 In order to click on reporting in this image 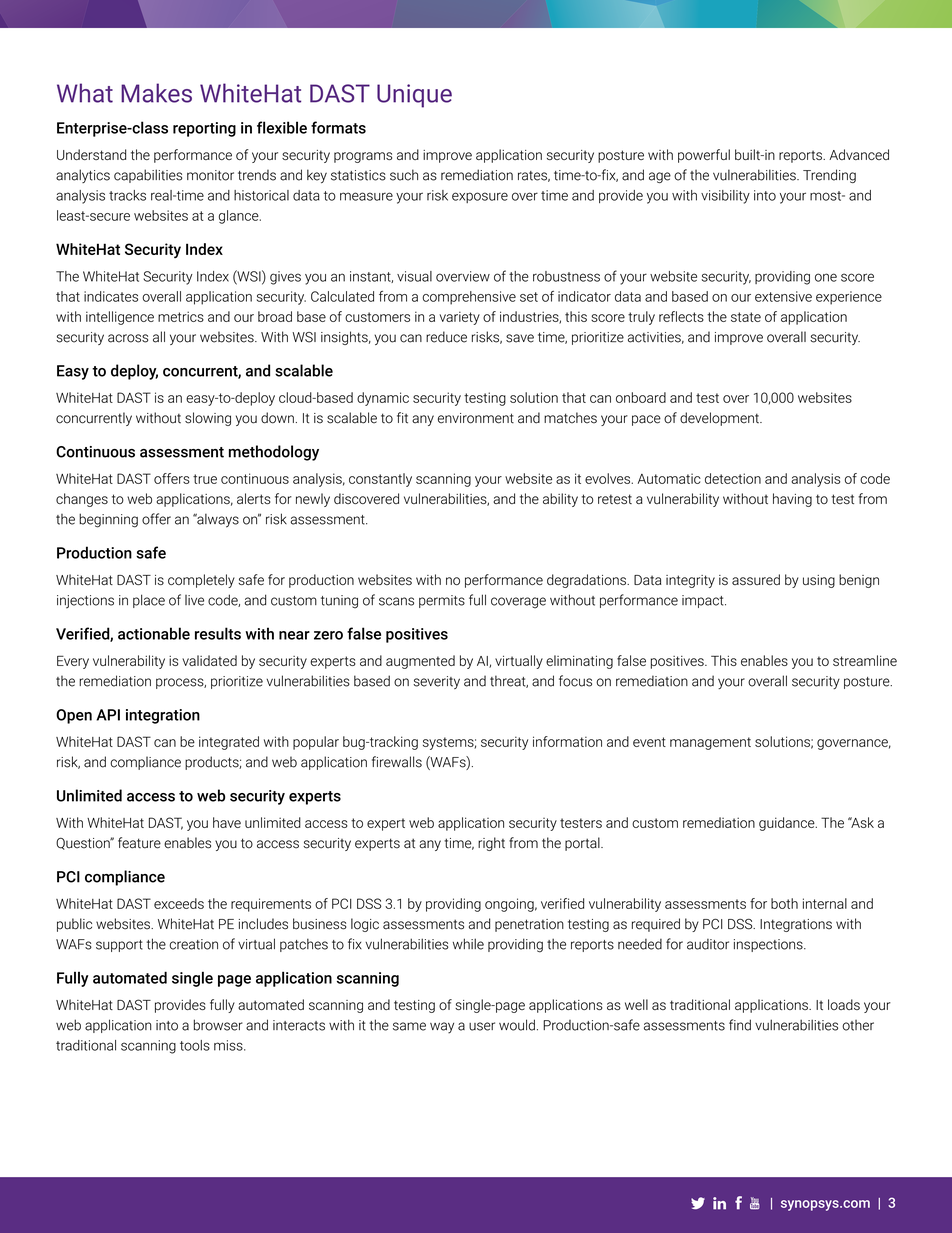, I will do `click(204, 129)`.
